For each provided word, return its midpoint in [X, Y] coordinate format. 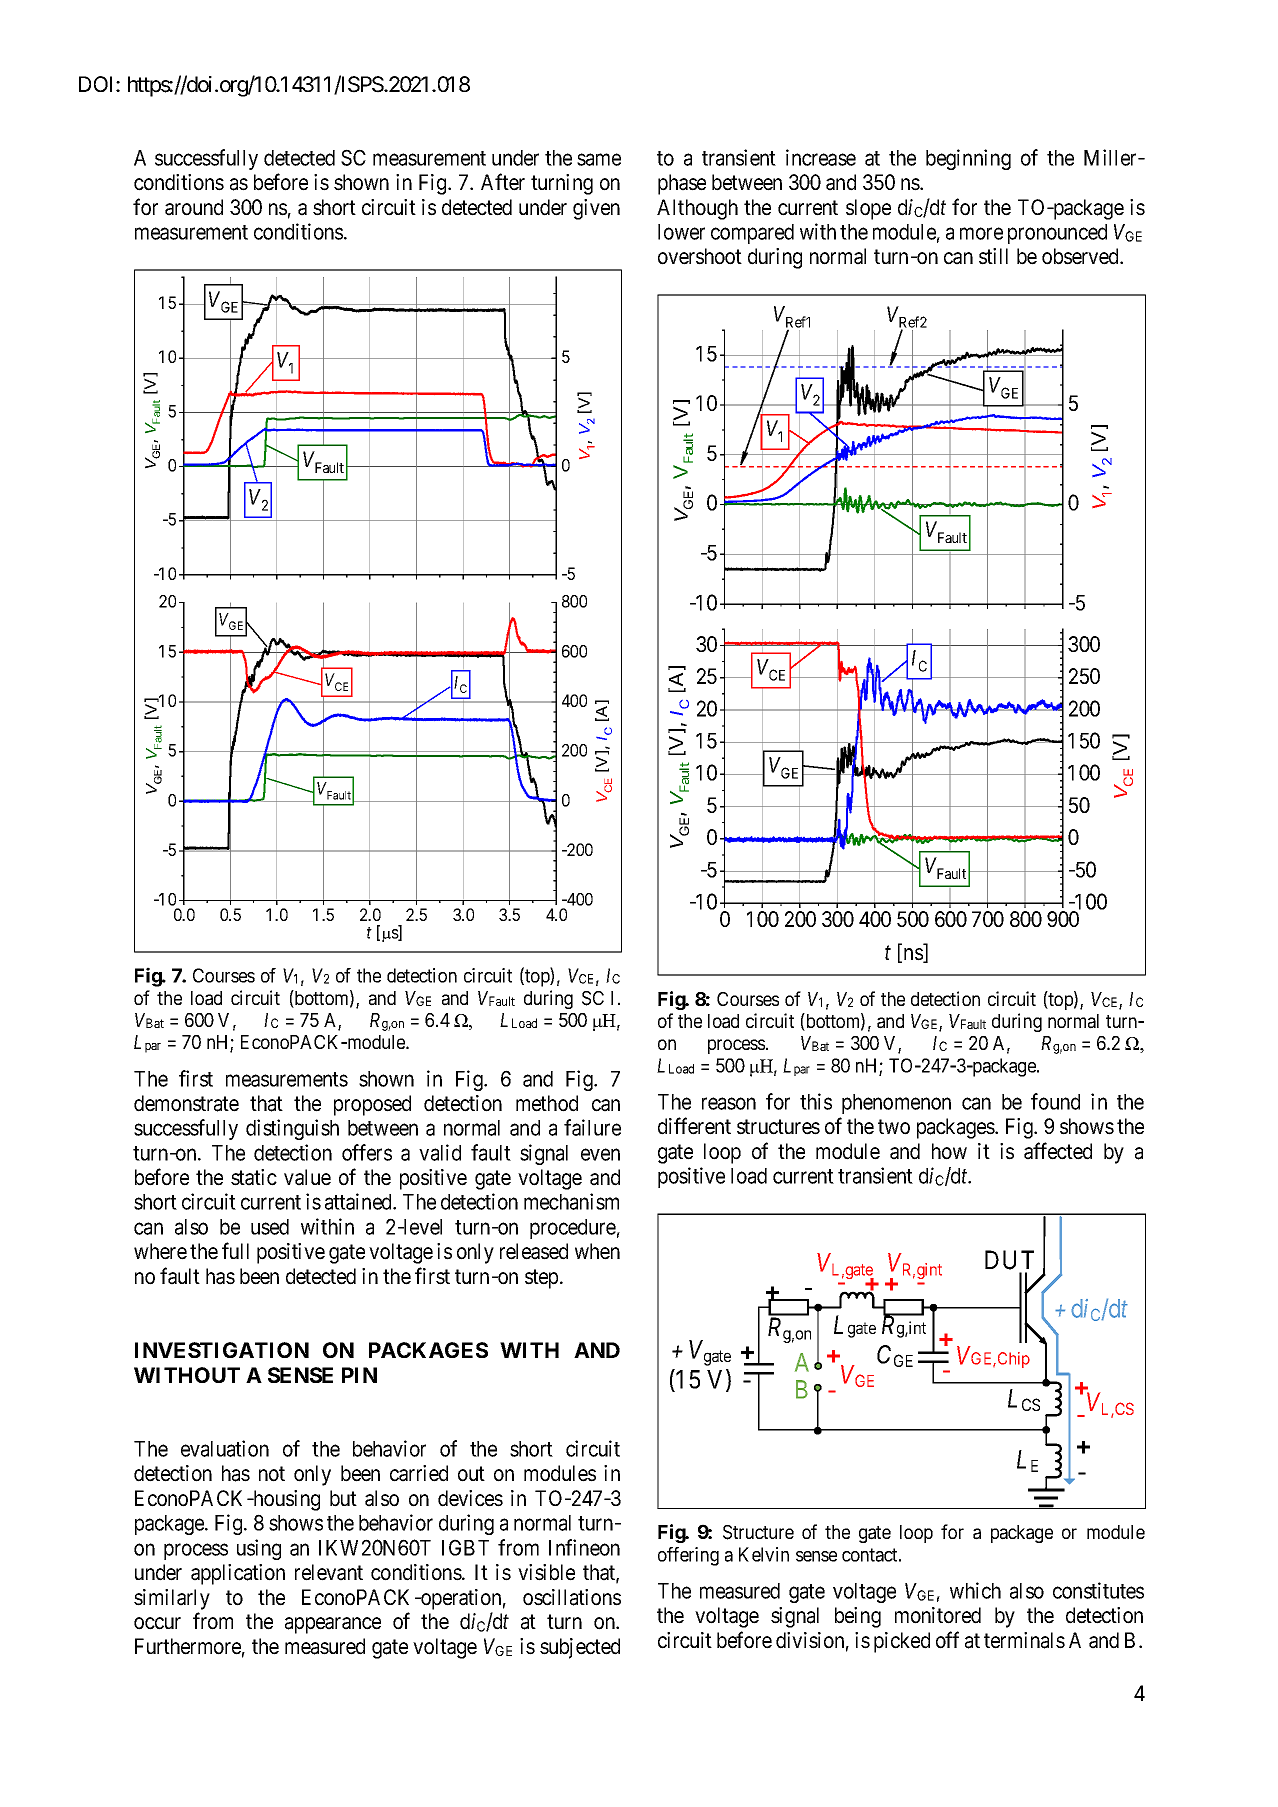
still [993, 256]
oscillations [572, 1597]
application [238, 1574]
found [1055, 1101]
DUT [1009, 1260]
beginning [968, 159]
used [270, 1227]
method [547, 1103]
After [503, 182]
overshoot [700, 256]
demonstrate [186, 1103]
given [596, 209]
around [194, 207]
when [597, 1251]
